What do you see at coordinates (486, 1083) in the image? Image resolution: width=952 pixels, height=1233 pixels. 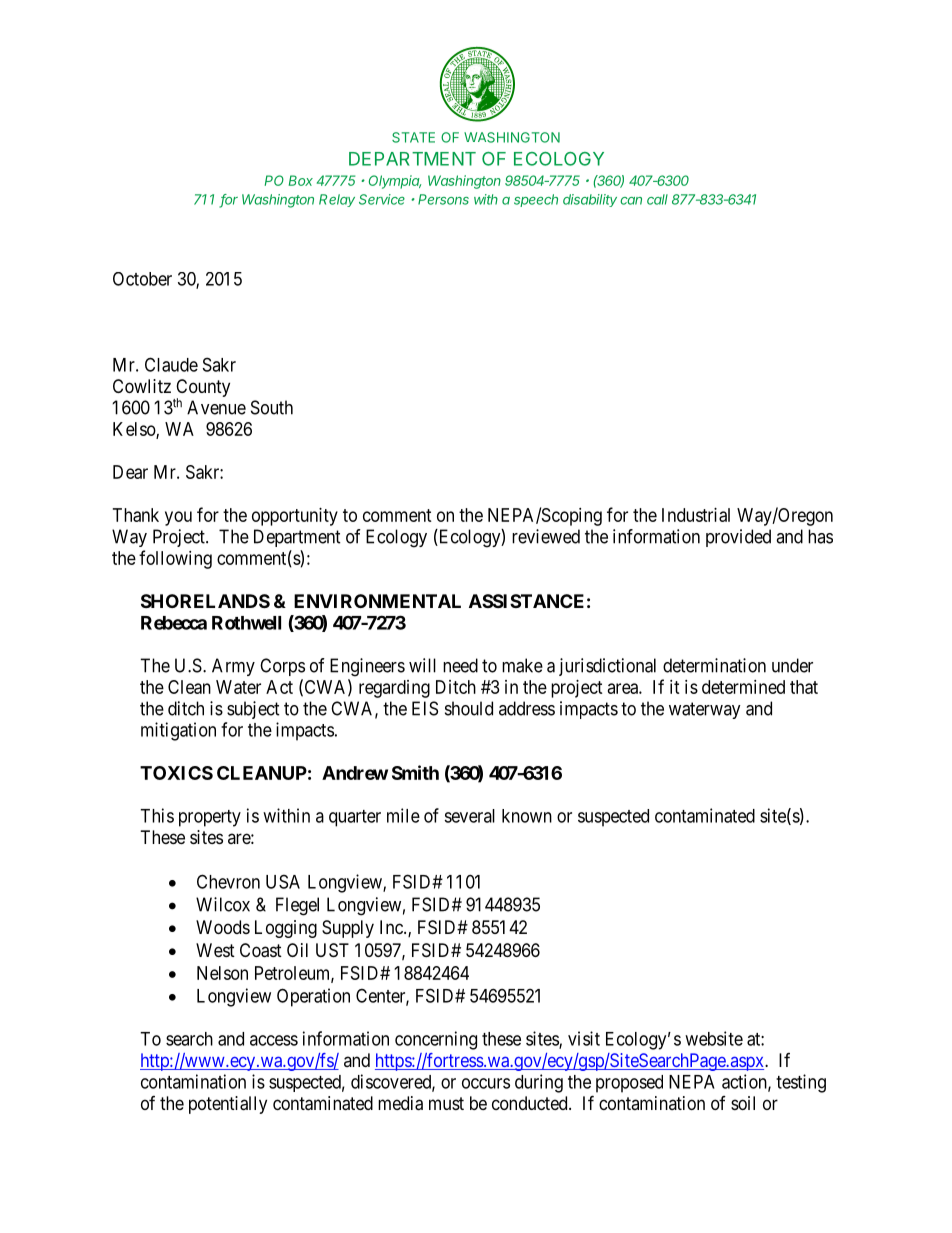 I see `occurs` at bounding box center [486, 1083].
